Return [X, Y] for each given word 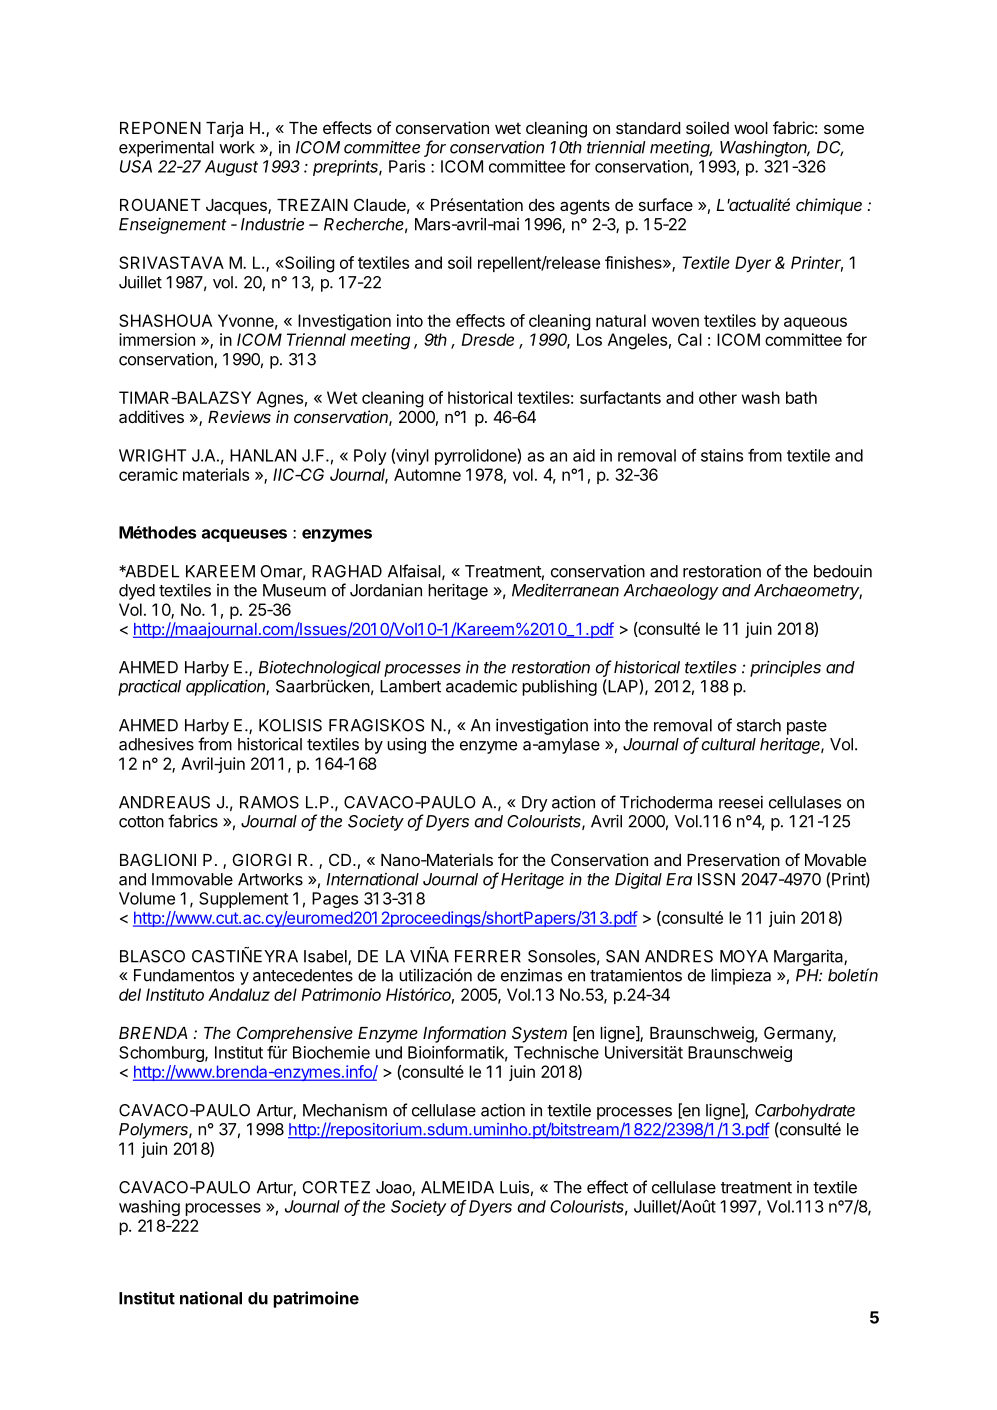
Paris [407, 166]
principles [785, 668]
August [231, 168]
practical [149, 688]
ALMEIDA [457, 1187]
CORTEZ [336, 1187]
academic [481, 686]
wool [751, 128]
